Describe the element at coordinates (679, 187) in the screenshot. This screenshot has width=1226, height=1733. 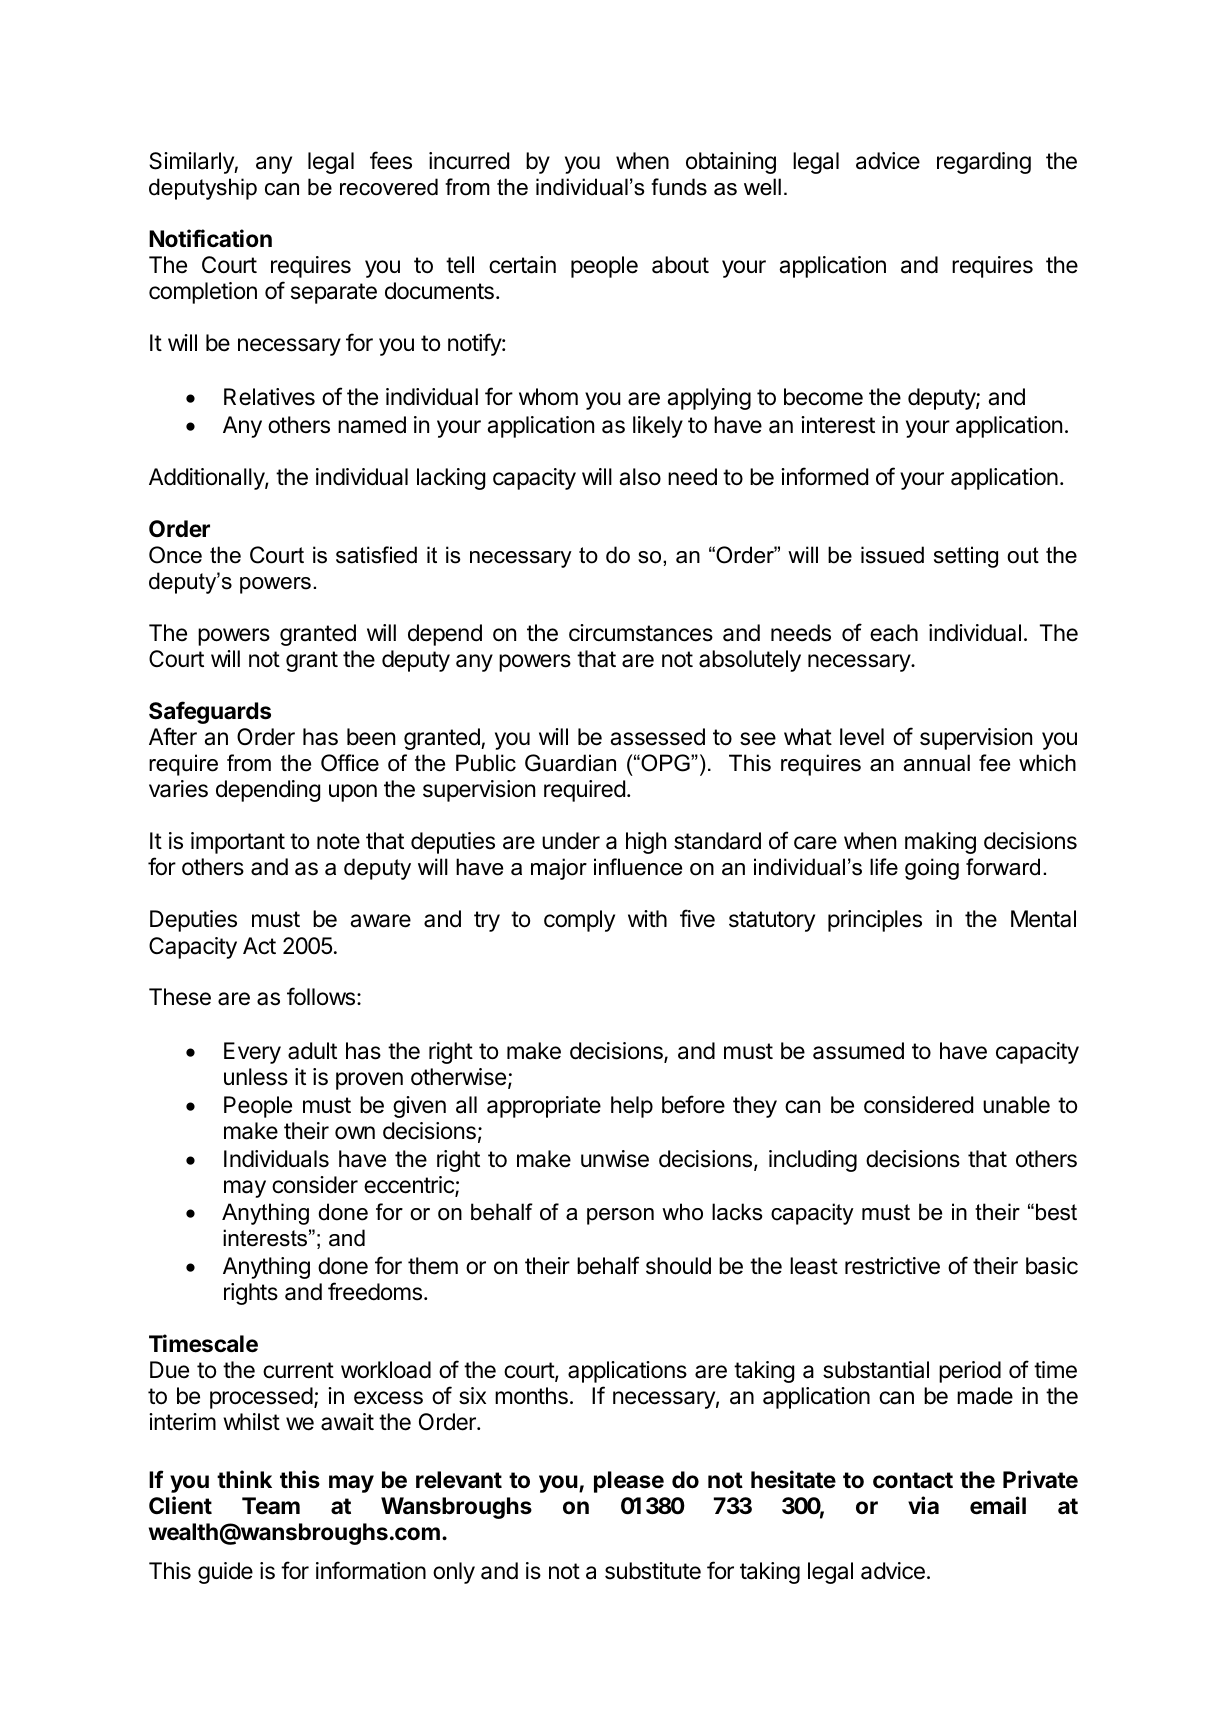
I see `funds` at that location.
